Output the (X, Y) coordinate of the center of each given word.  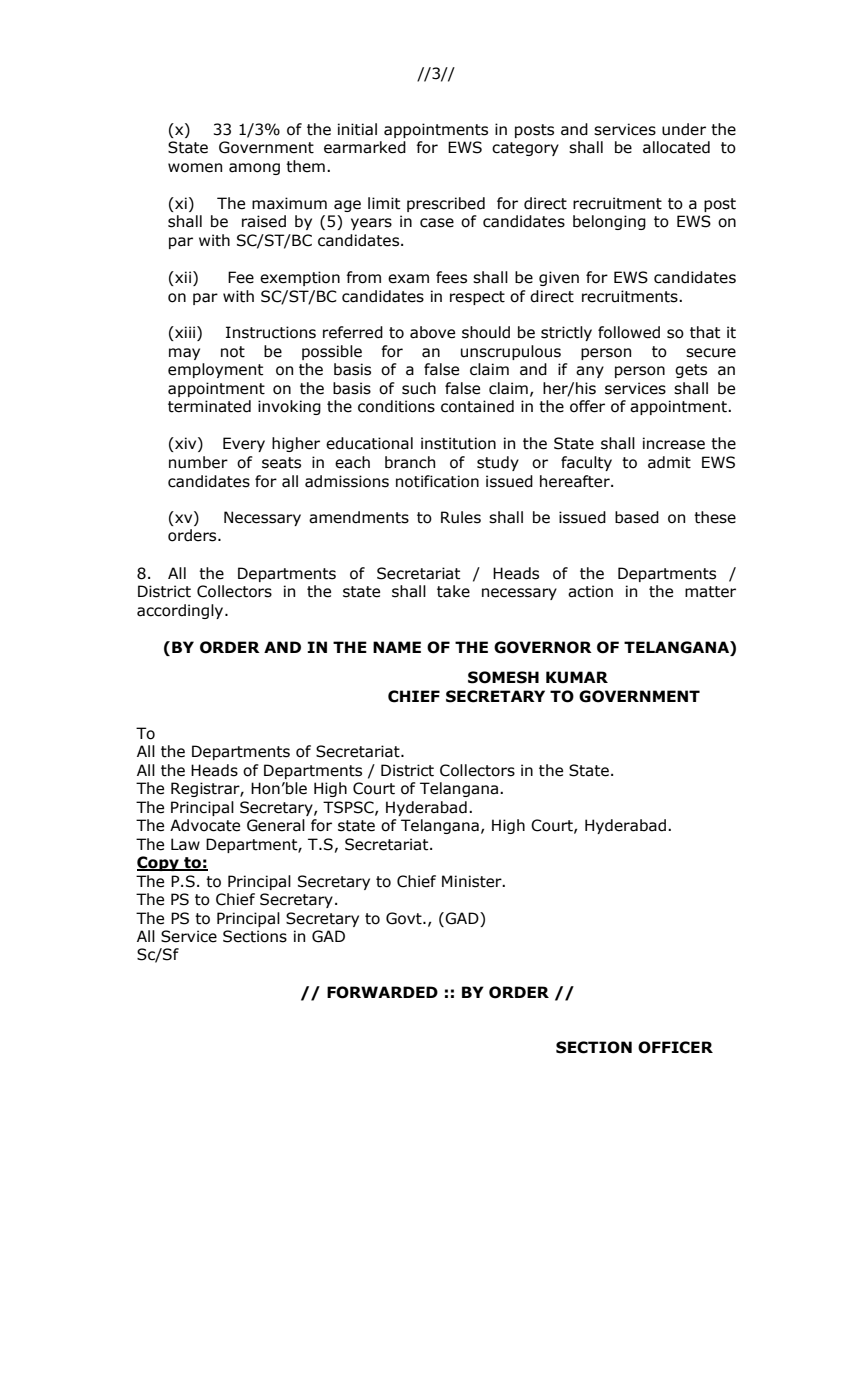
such (419, 388)
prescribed (446, 204)
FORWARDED (382, 992)
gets (691, 371)
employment (215, 370)
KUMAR (577, 677)
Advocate (205, 825)
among (254, 169)
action (590, 591)
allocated (676, 147)
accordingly (181, 611)
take (453, 591)
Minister (473, 881)
